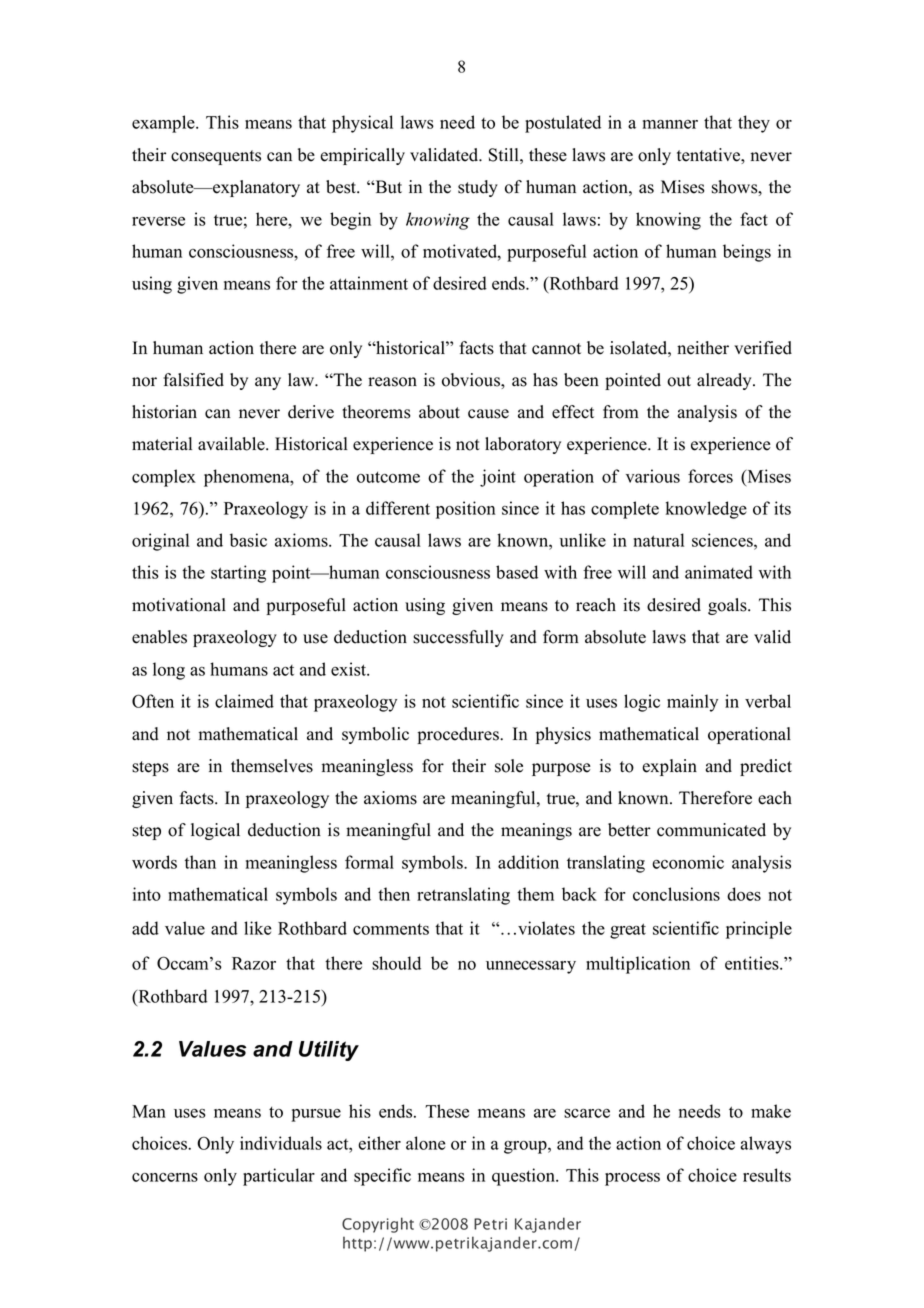  Describe the element at coordinates (165, 1177) in the screenshot. I see `concerns` at that location.
